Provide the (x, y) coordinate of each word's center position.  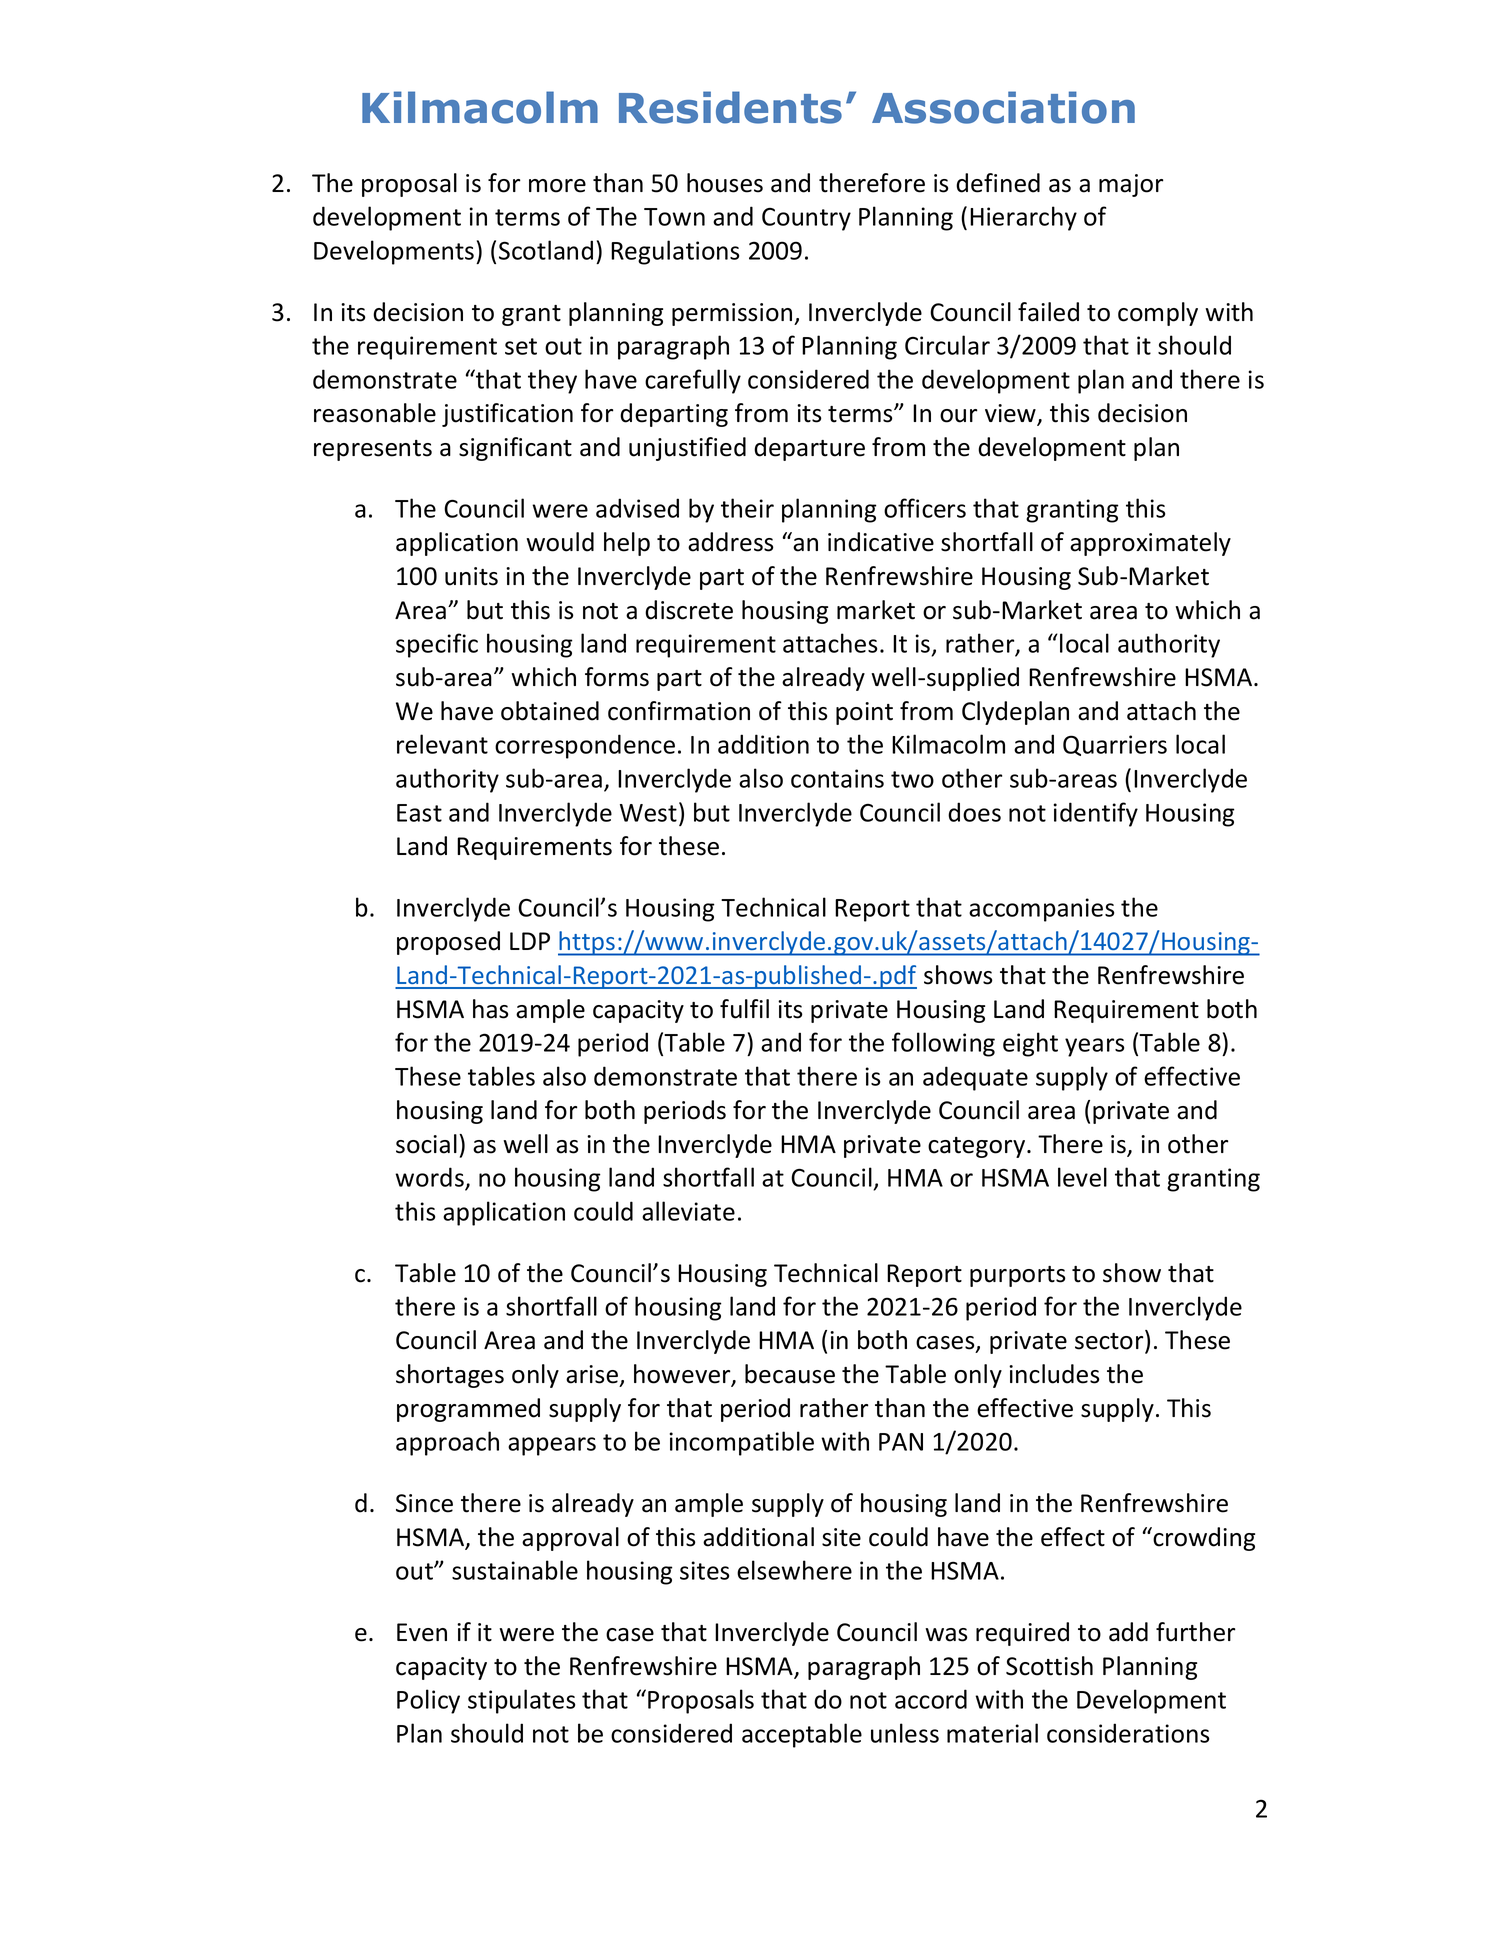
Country (806, 219)
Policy (428, 1701)
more (557, 186)
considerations (1128, 1733)
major (1131, 185)
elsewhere (794, 1570)
